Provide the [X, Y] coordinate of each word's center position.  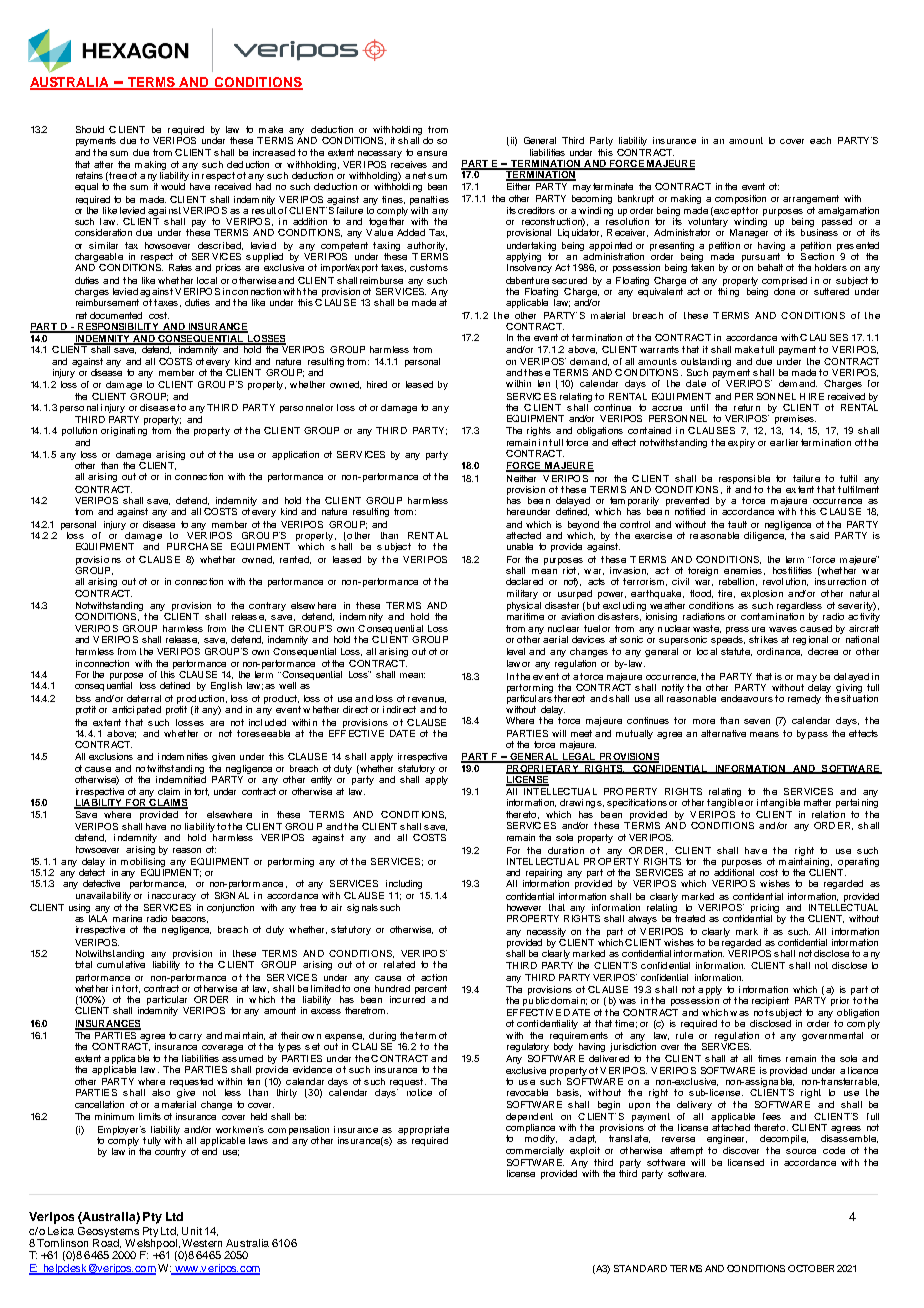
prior [840, 1001]
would [173, 186]
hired [377, 384]
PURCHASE [194, 546]
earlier [784, 442]
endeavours [747, 698]
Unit [192, 1231]
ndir [394, 709]
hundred [392, 988]
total [83, 964]
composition [740, 199]
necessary [380, 154]
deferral [144, 698]
